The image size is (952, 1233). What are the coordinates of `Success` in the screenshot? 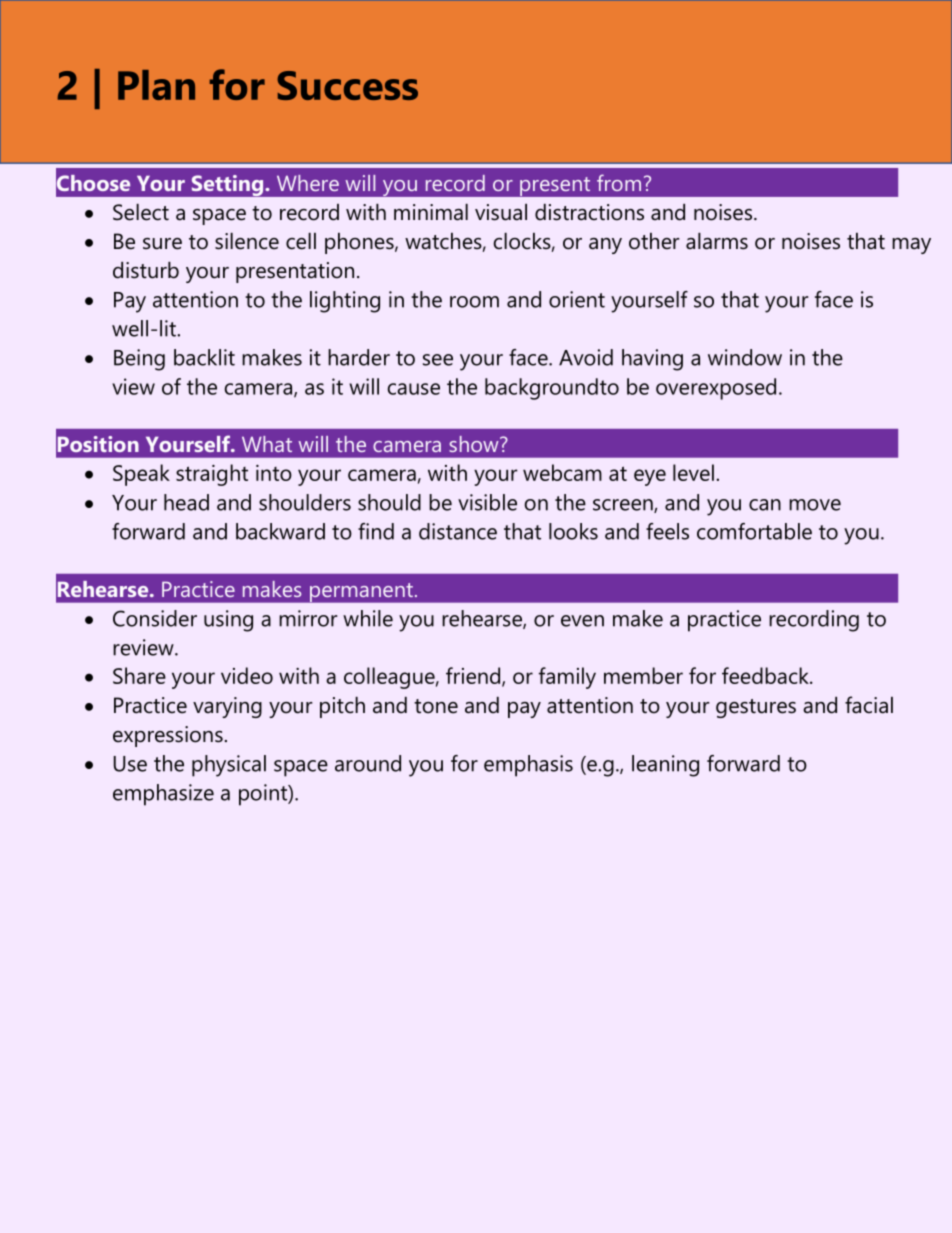 It's located at (347, 85).
